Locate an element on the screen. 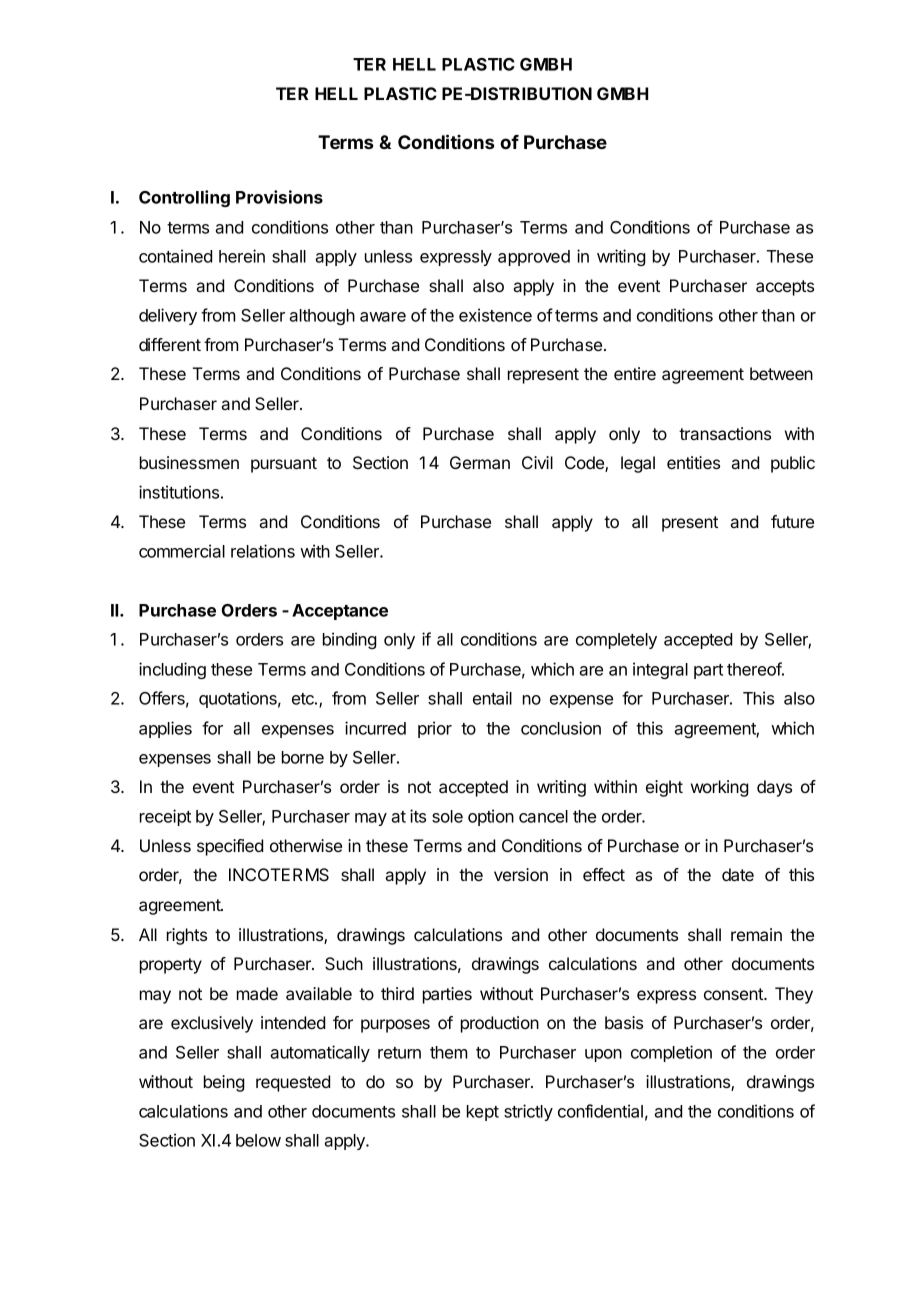 The width and height of the screenshot is (924, 1308). completion is located at coordinates (671, 1053).
